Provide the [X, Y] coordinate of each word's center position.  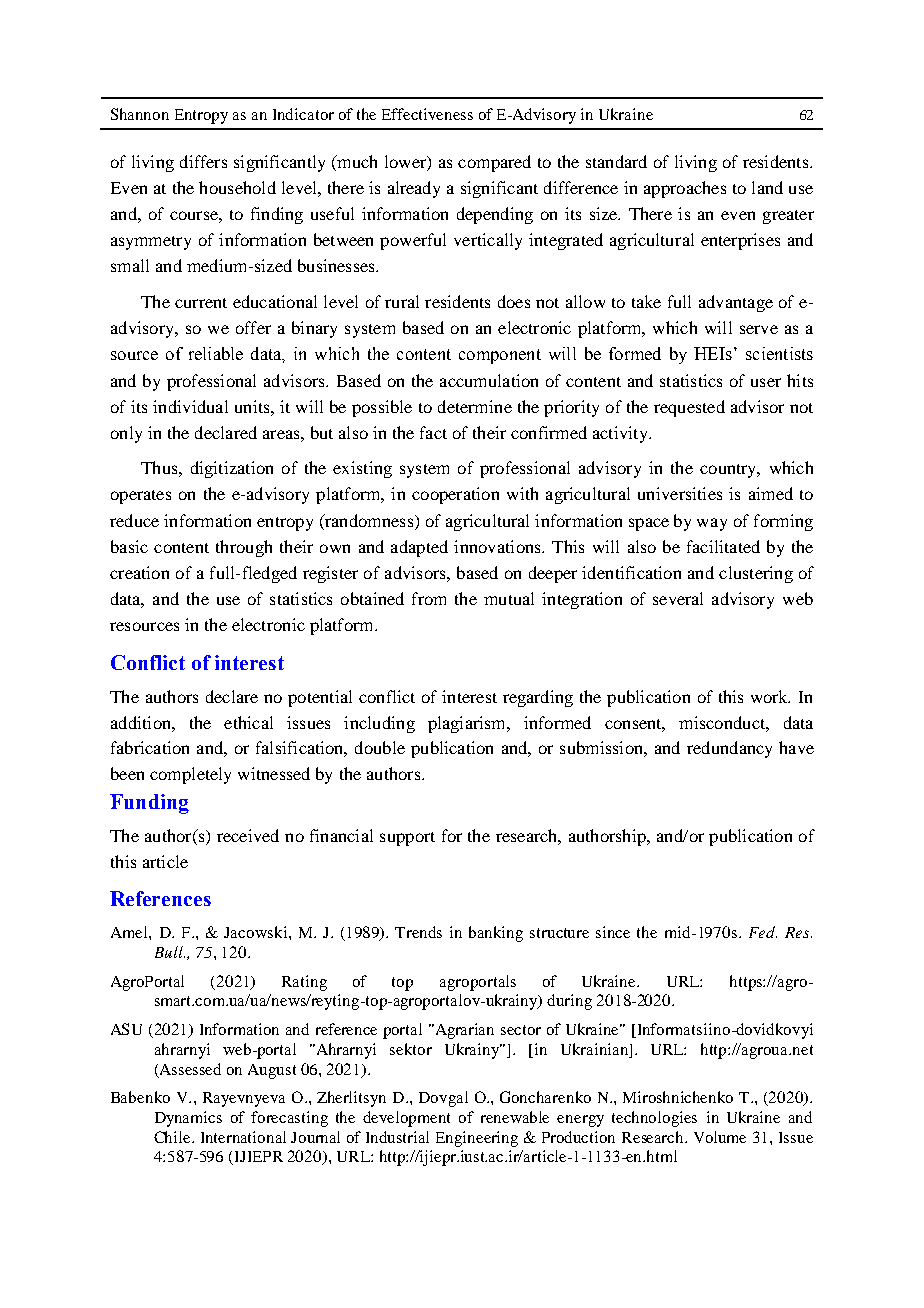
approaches [685, 189]
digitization [232, 469]
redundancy [729, 749]
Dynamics [188, 1119]
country [729, 471]
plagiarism [468, 724]
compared [494, 163]
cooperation [455, 495]
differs [203, 161]
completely [190, 775]
